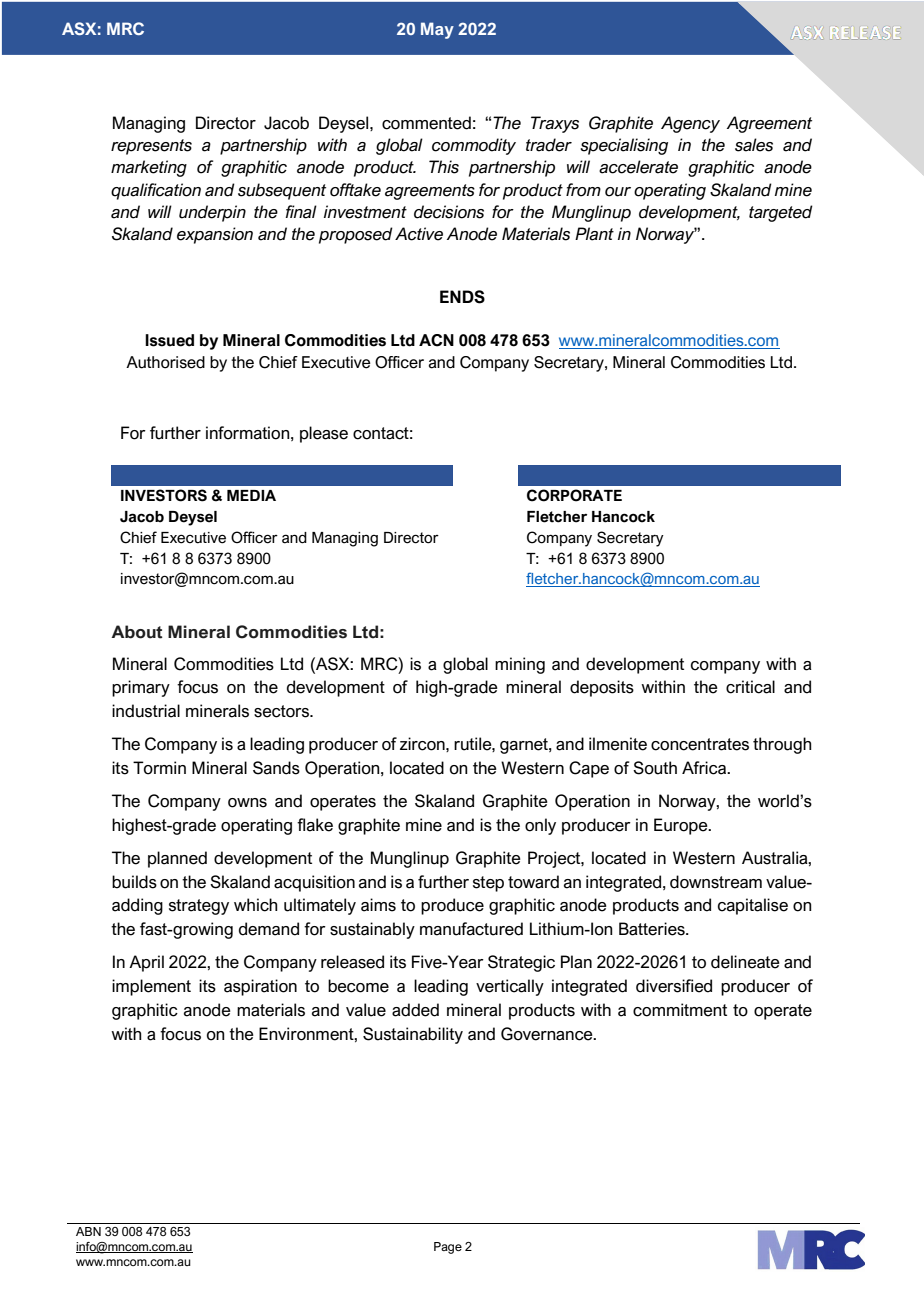  What do you see at coordinates (436, 340) in the screenshot?
I see `ACN` at bounding box center [436, 340].
